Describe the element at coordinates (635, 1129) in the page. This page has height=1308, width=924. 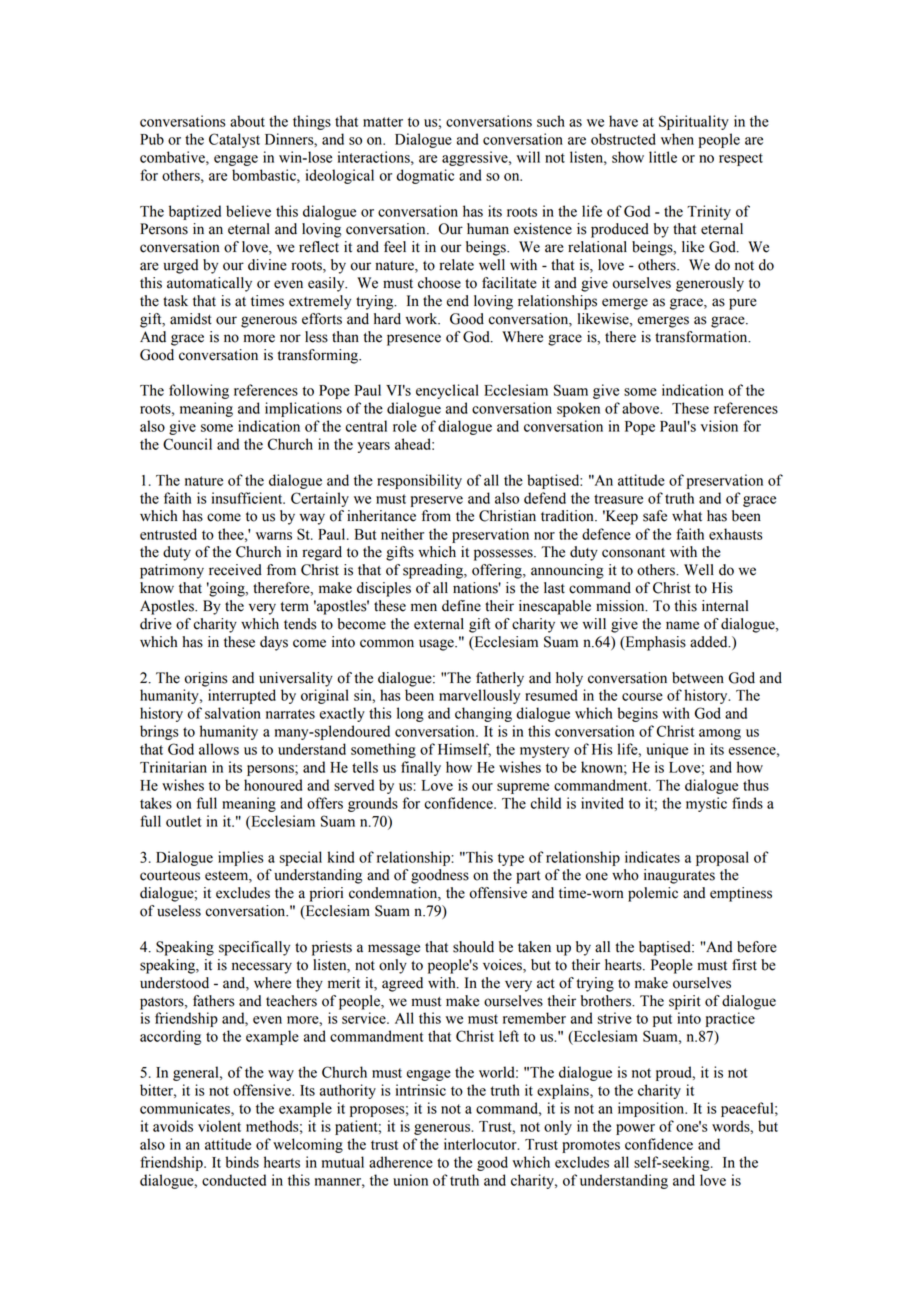
I see `power` at that location.
